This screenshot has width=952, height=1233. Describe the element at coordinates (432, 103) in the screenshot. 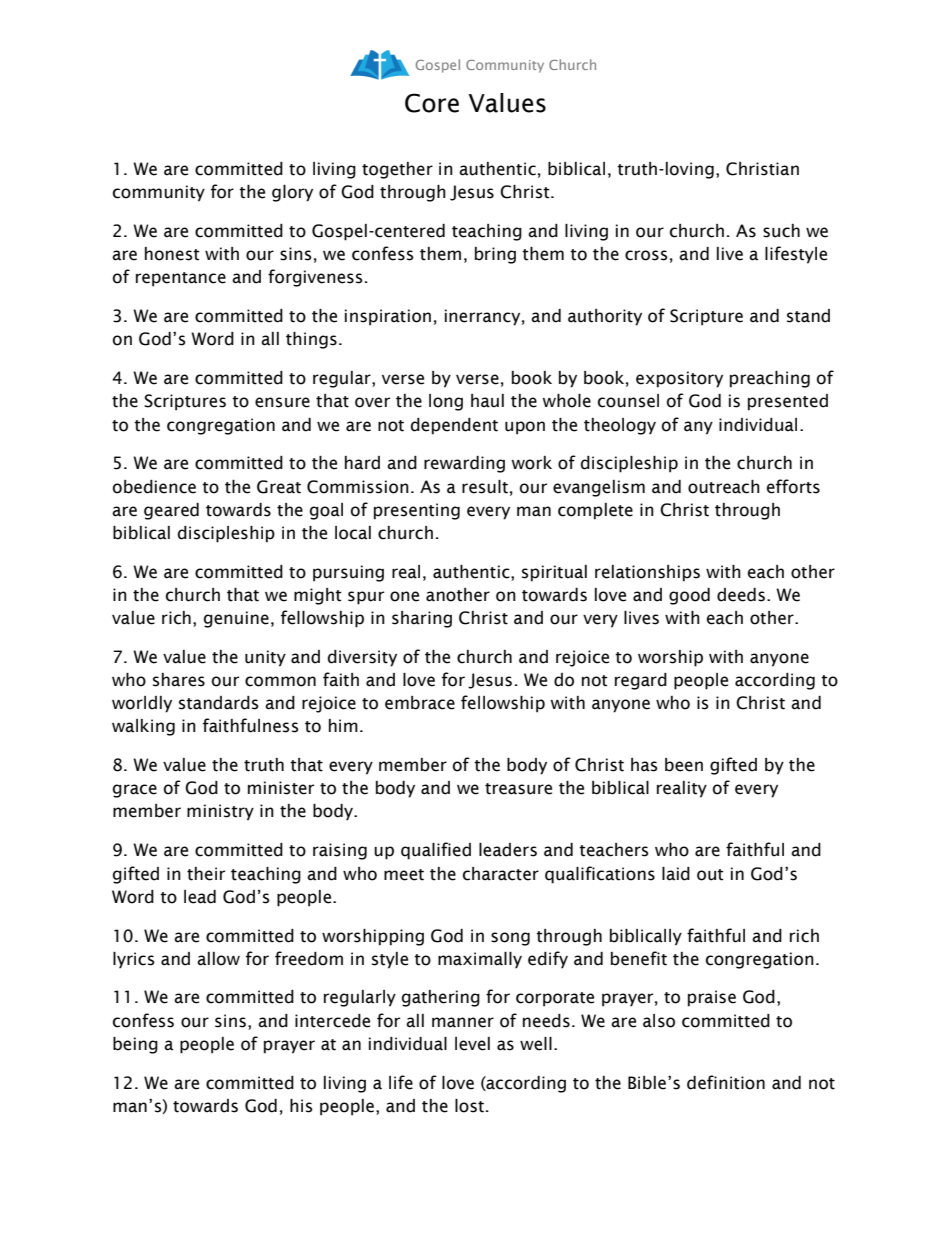

I see `Core` at that location.
